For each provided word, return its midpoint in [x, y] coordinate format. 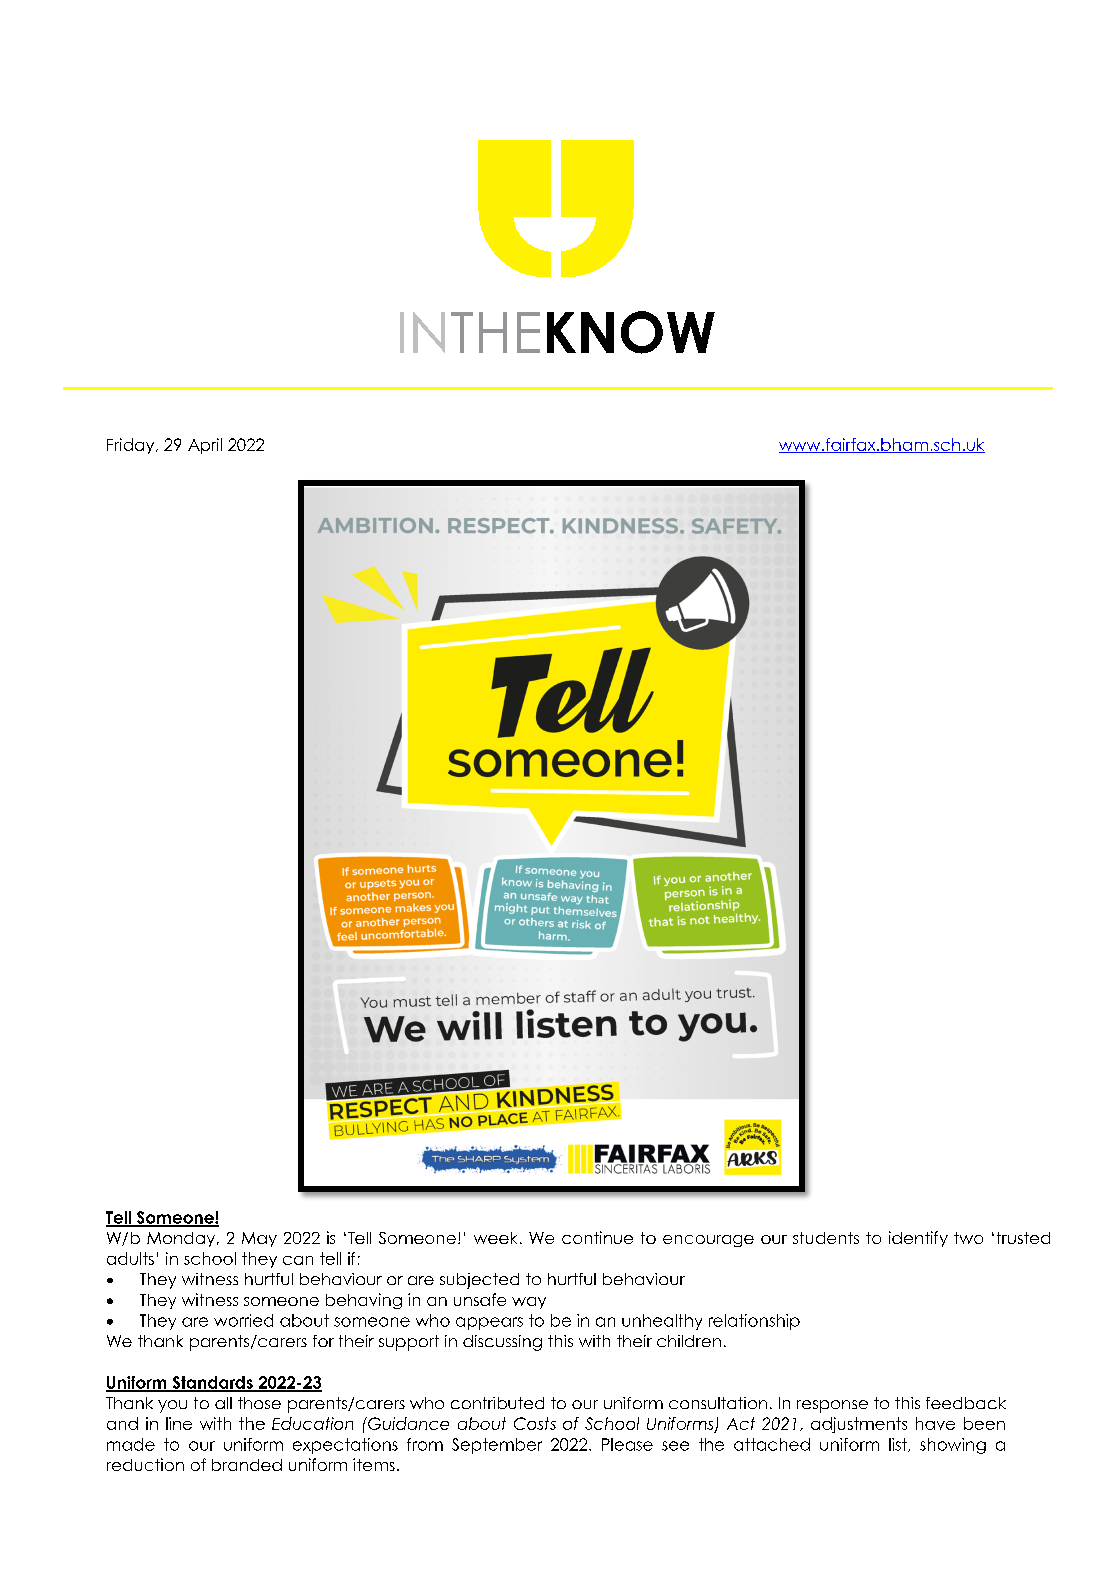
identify [918, 1239]
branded [247, 1465]
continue [597, 1237]
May [259, 1239]
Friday [132, 446]
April [205, 446]
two [968, 1238]
